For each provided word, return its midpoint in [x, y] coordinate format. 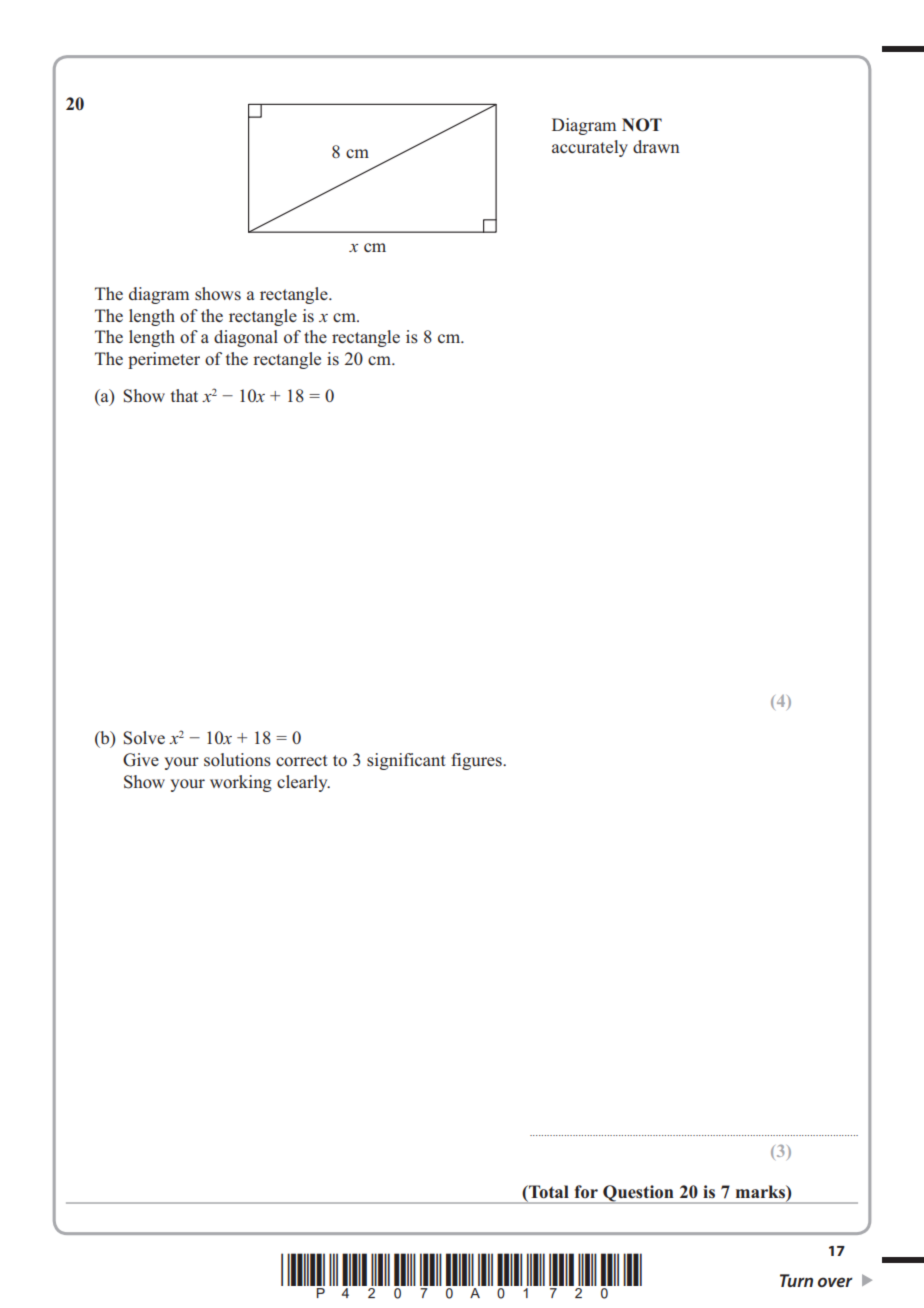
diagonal [246, 338]
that [184, 395]
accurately [590, 148]
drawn [656, 146]
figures [477, 761]
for [586, 1191]
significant [406, 761]
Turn [796, 1280]
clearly [303, 783]
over [835, 1282]
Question [638, 1194]
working [241, 783]
